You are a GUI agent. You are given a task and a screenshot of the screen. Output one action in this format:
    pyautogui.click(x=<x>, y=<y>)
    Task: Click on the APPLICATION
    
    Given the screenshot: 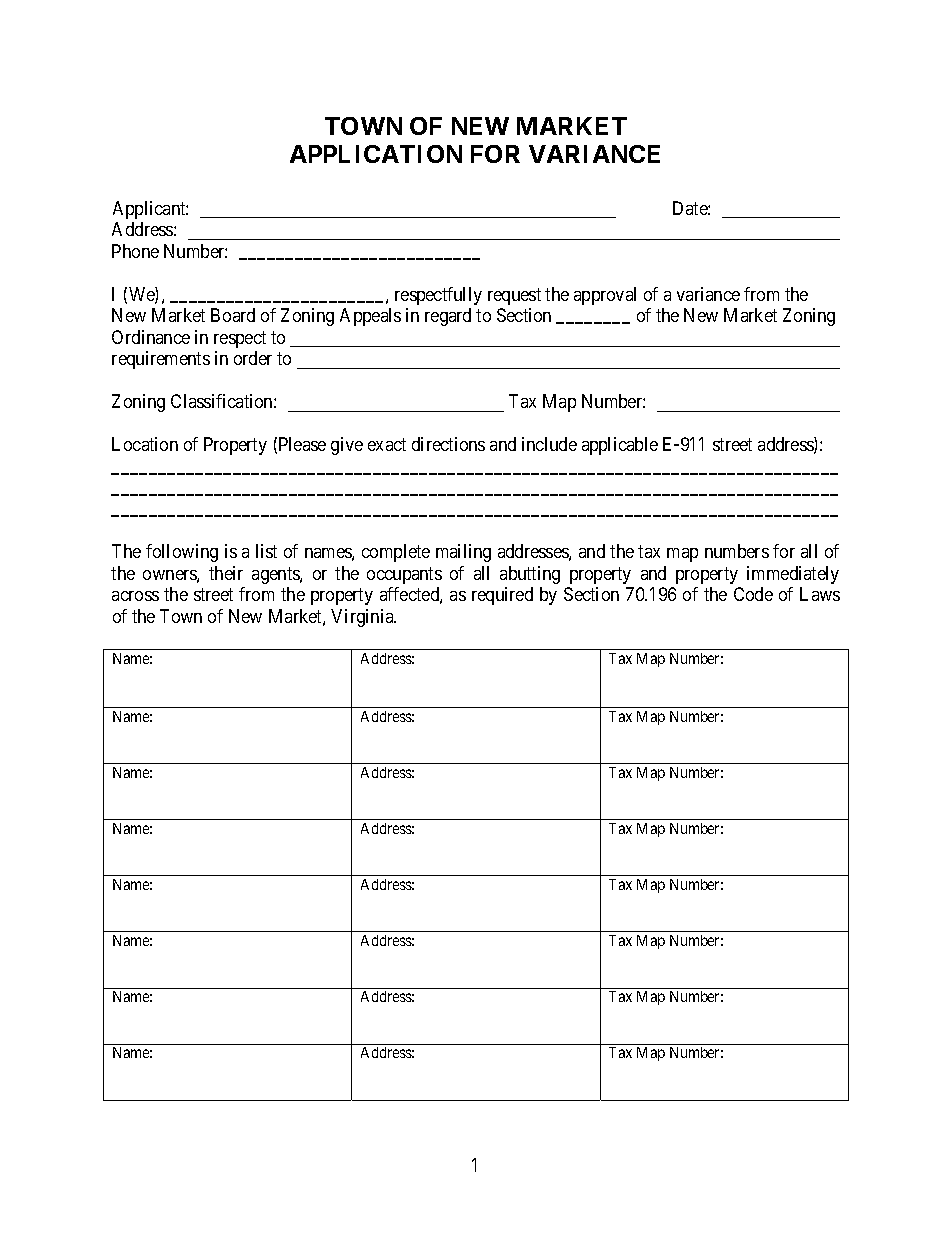 What is the action you would take?
    pyautogui.click(x=376, y=154)
